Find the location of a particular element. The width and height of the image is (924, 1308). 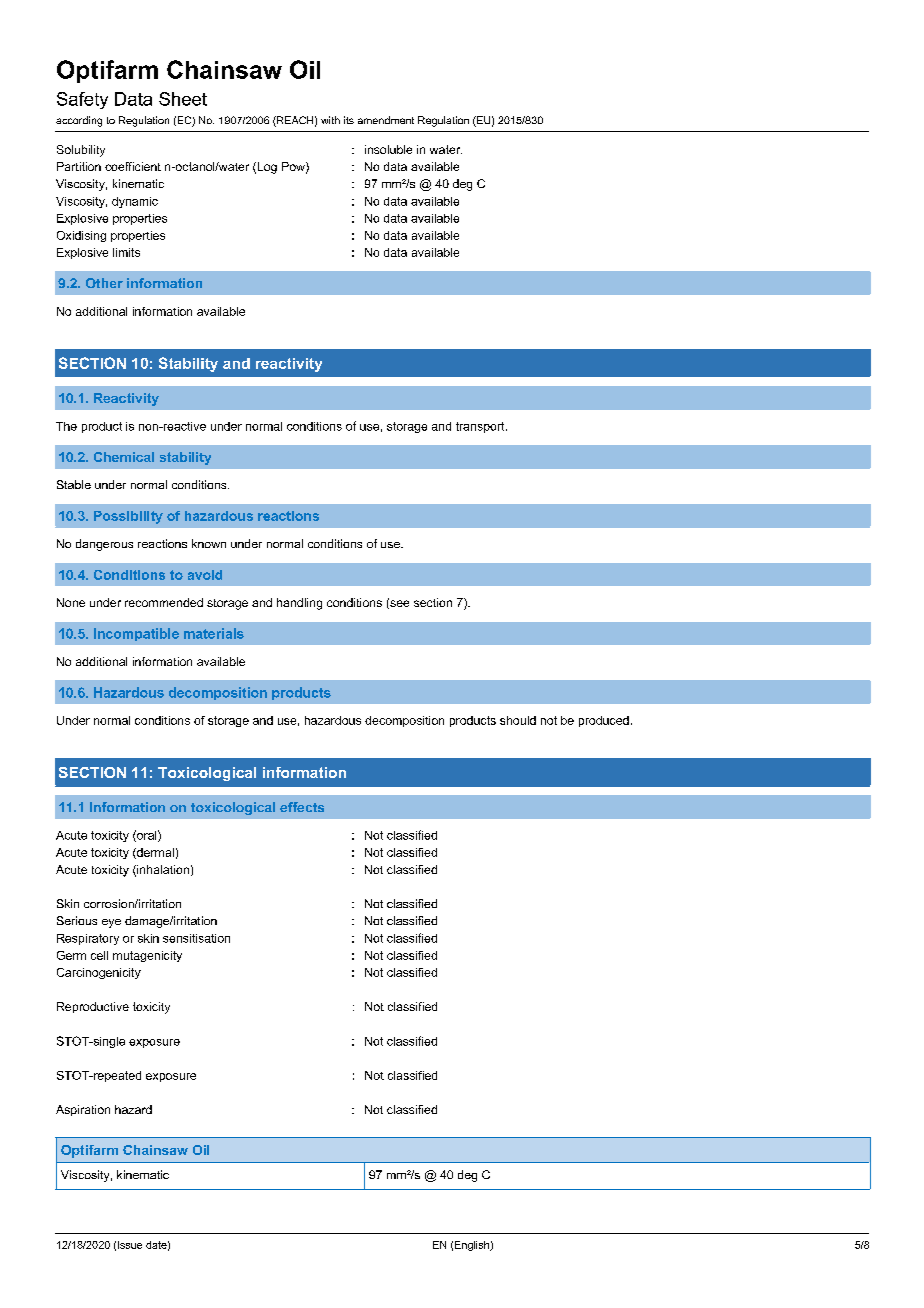

recommended is located at coordinates (164, 602).
